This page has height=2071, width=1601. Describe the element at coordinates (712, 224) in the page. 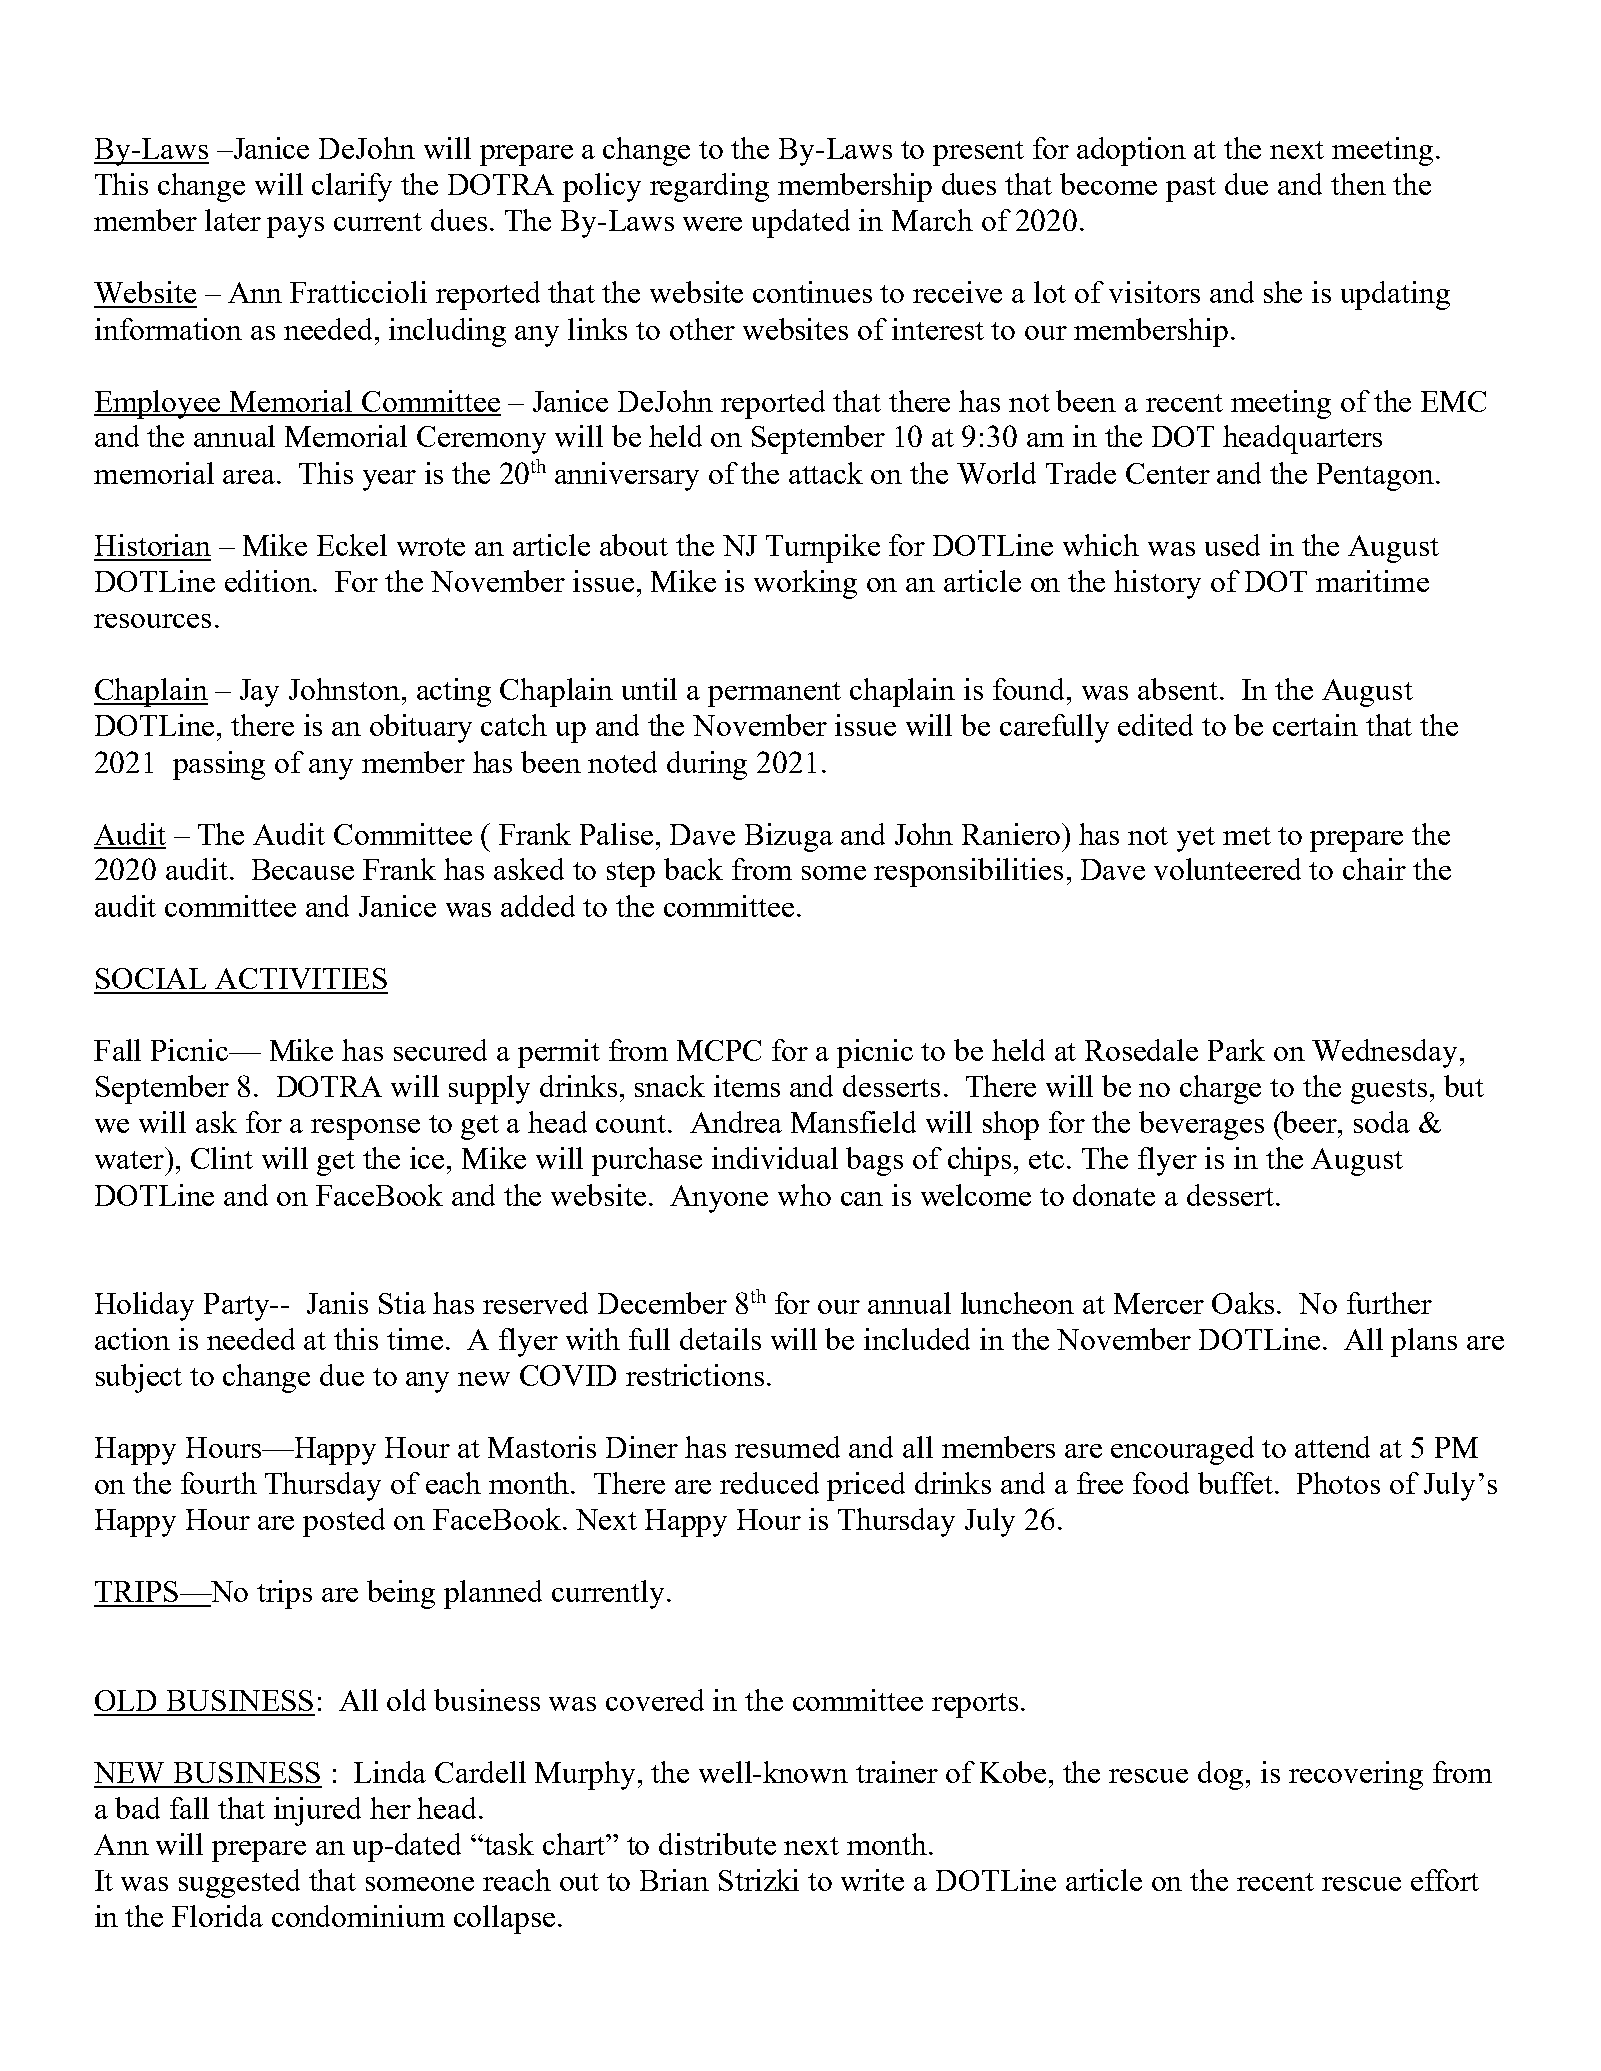

I see `were` at that location.
